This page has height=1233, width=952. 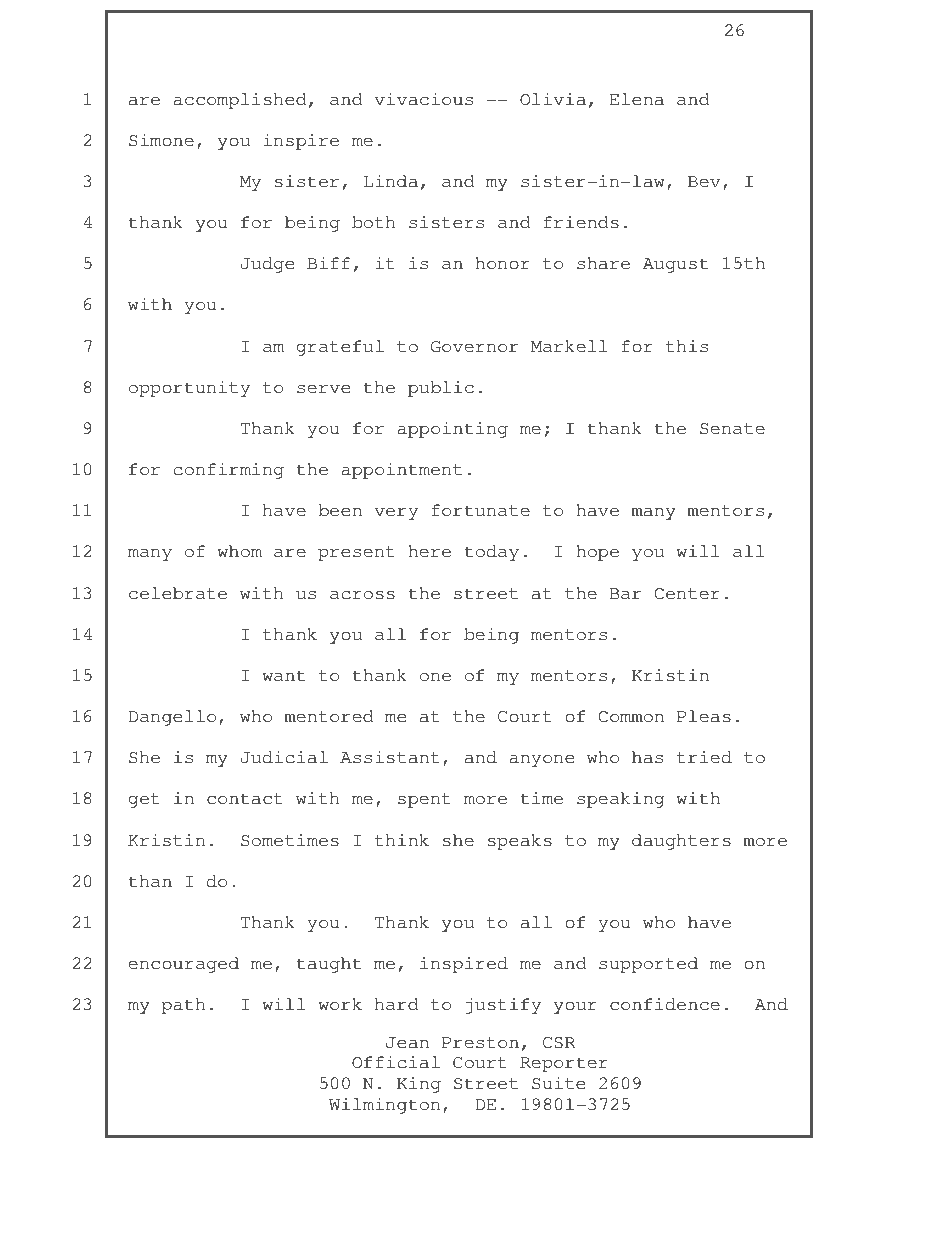 I want to click on Elena, so click(x=637, y=99).
